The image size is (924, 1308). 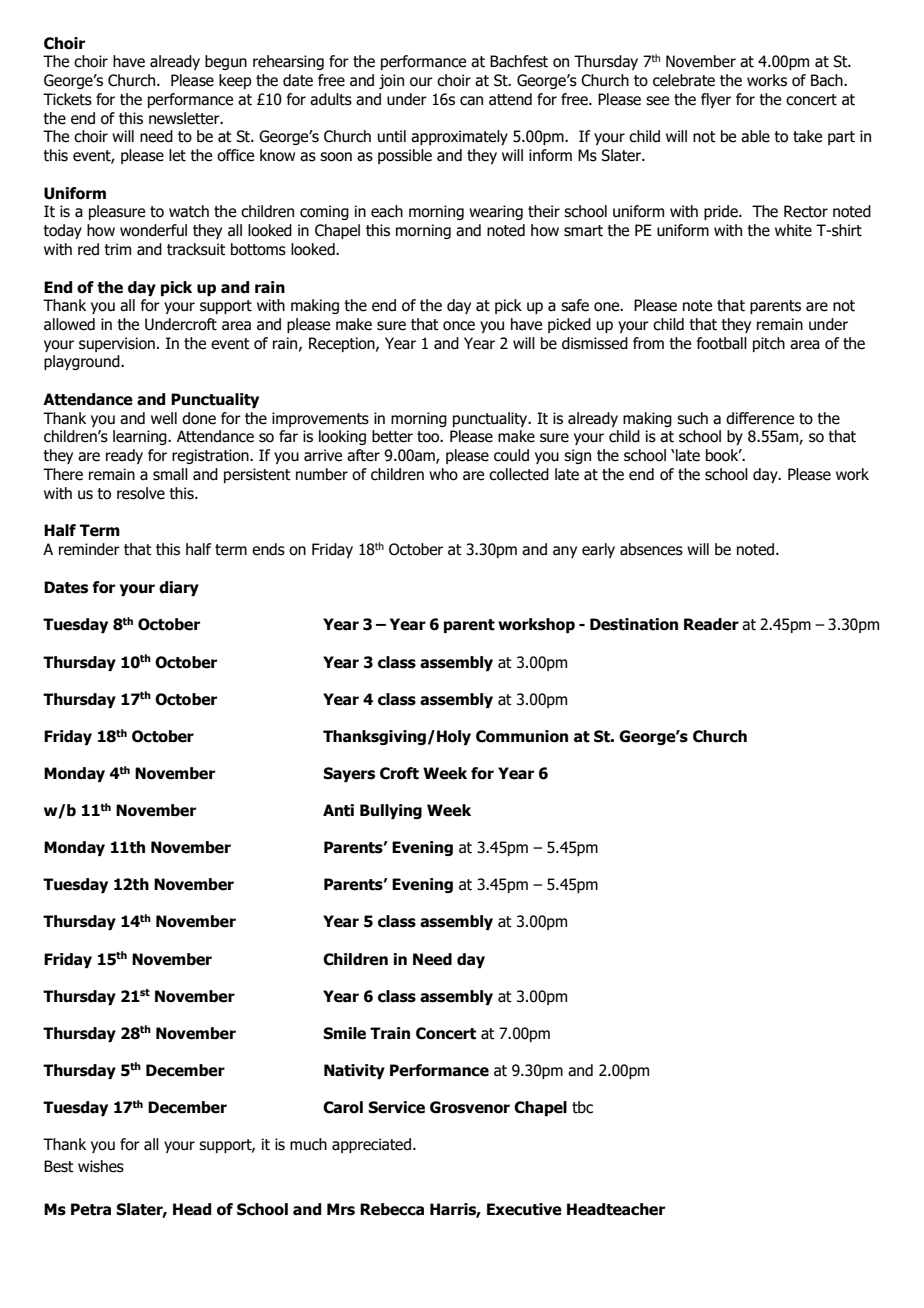 What do you see at coordinates (711, 624) in the image?
I see `Reader` at bounding box center [711, 624].
